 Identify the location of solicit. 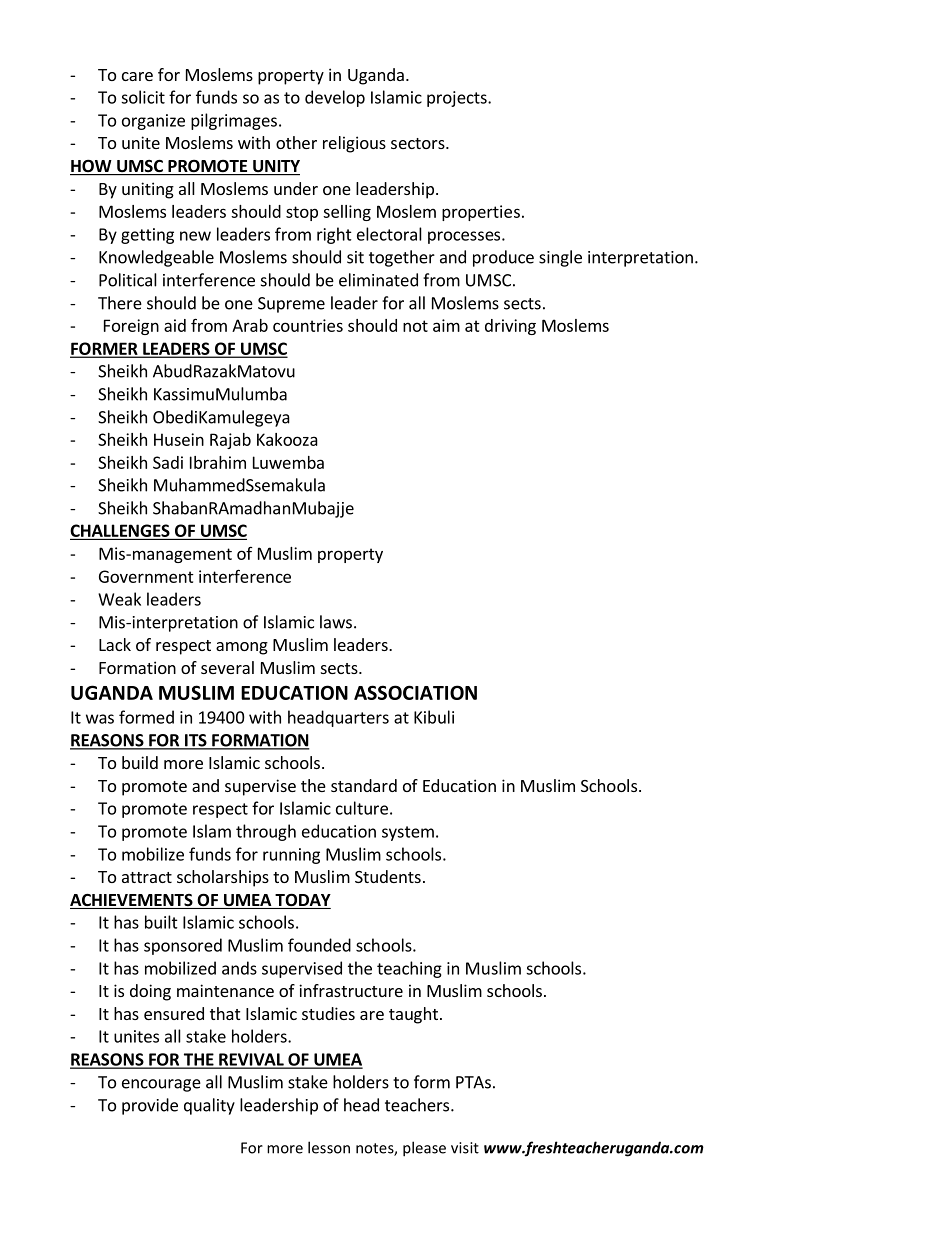
(143, 97).
